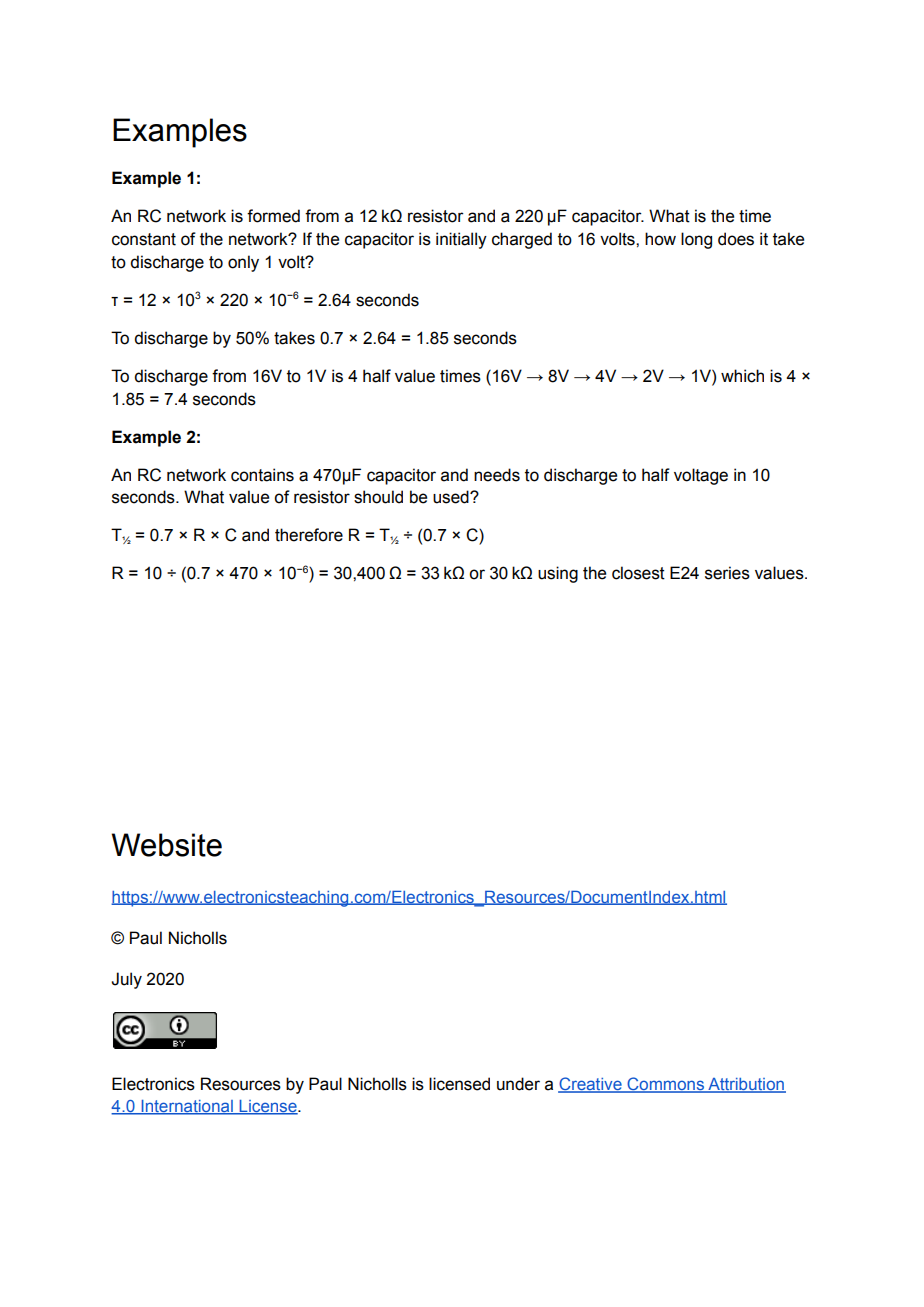  I want to click on Website, so click(166, 845).
